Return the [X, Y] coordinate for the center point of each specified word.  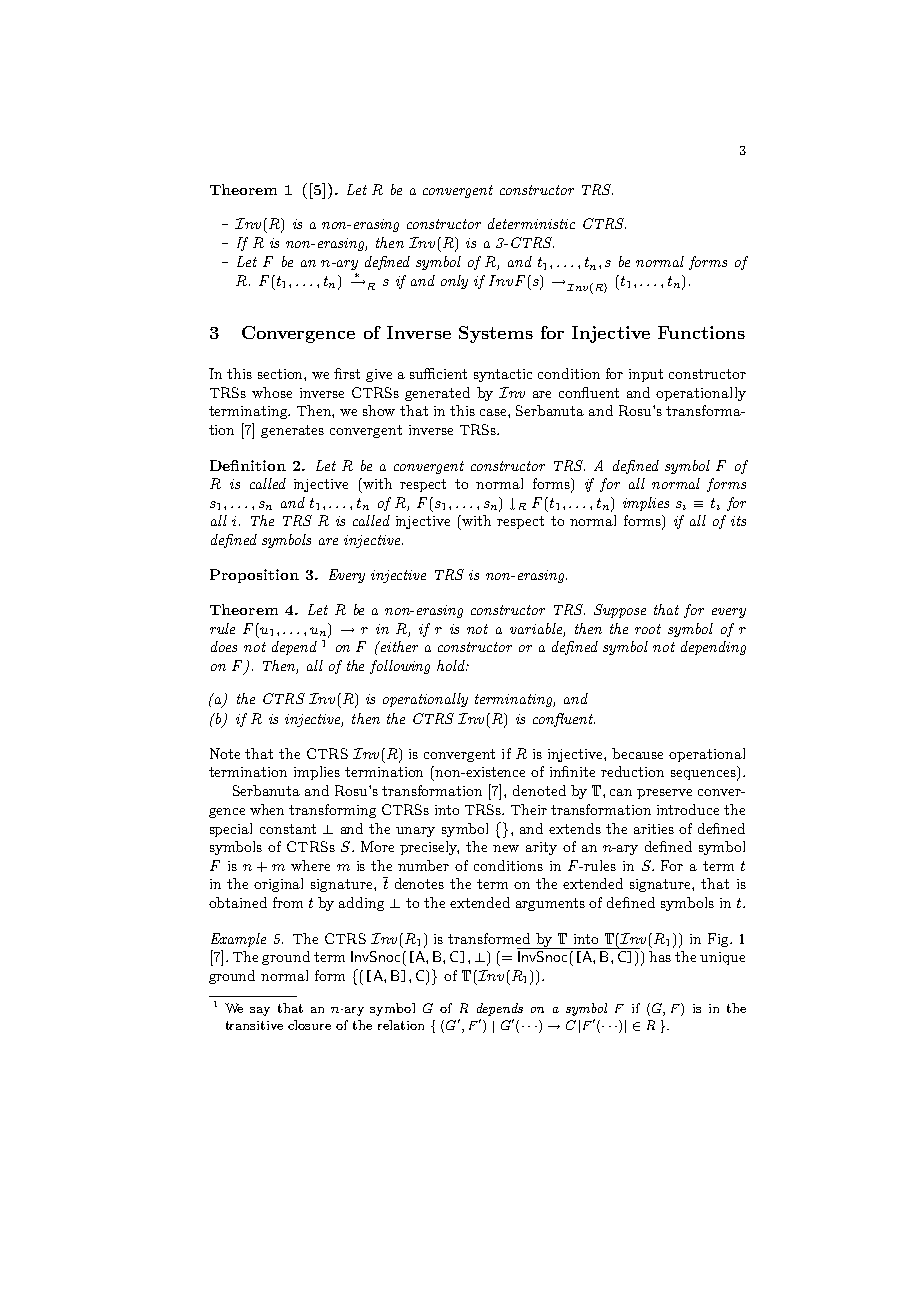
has [660, 956]
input [646, 375]
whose [272, 392]
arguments [550, 904]
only [454, 282]
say [260, 1011]
